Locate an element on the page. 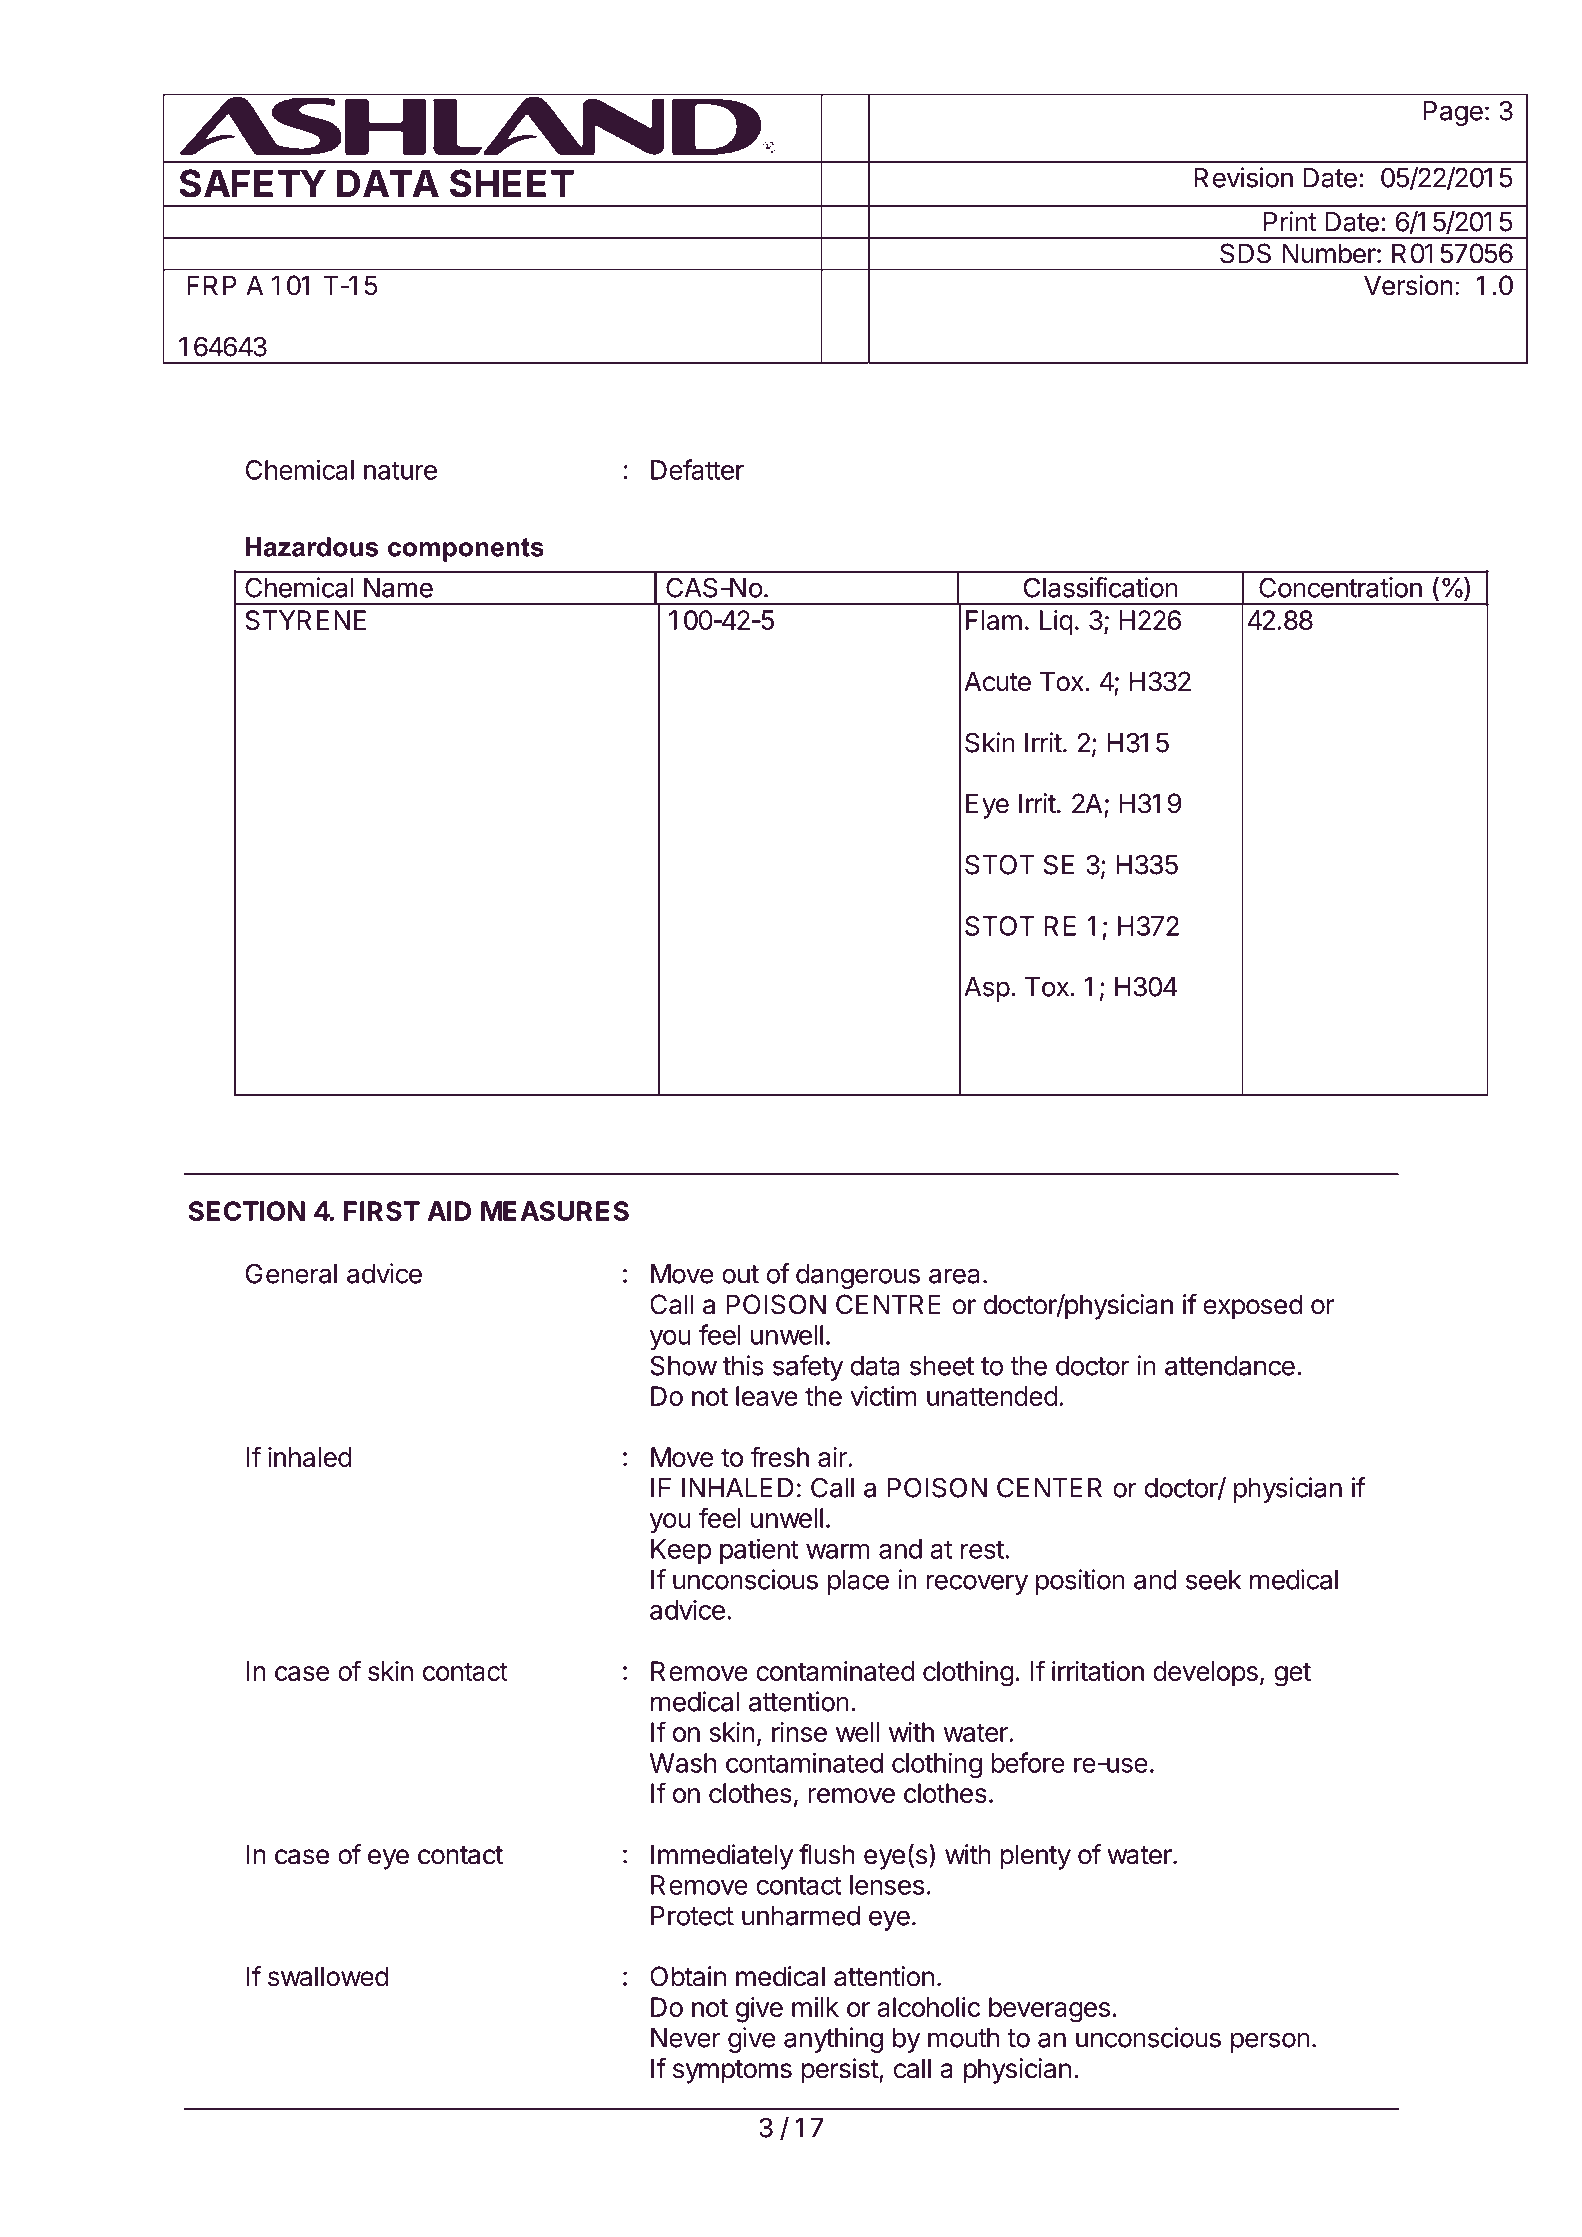 The width and height of the image is (1582, 2237). victim is located at coordinates (883, 1396).
